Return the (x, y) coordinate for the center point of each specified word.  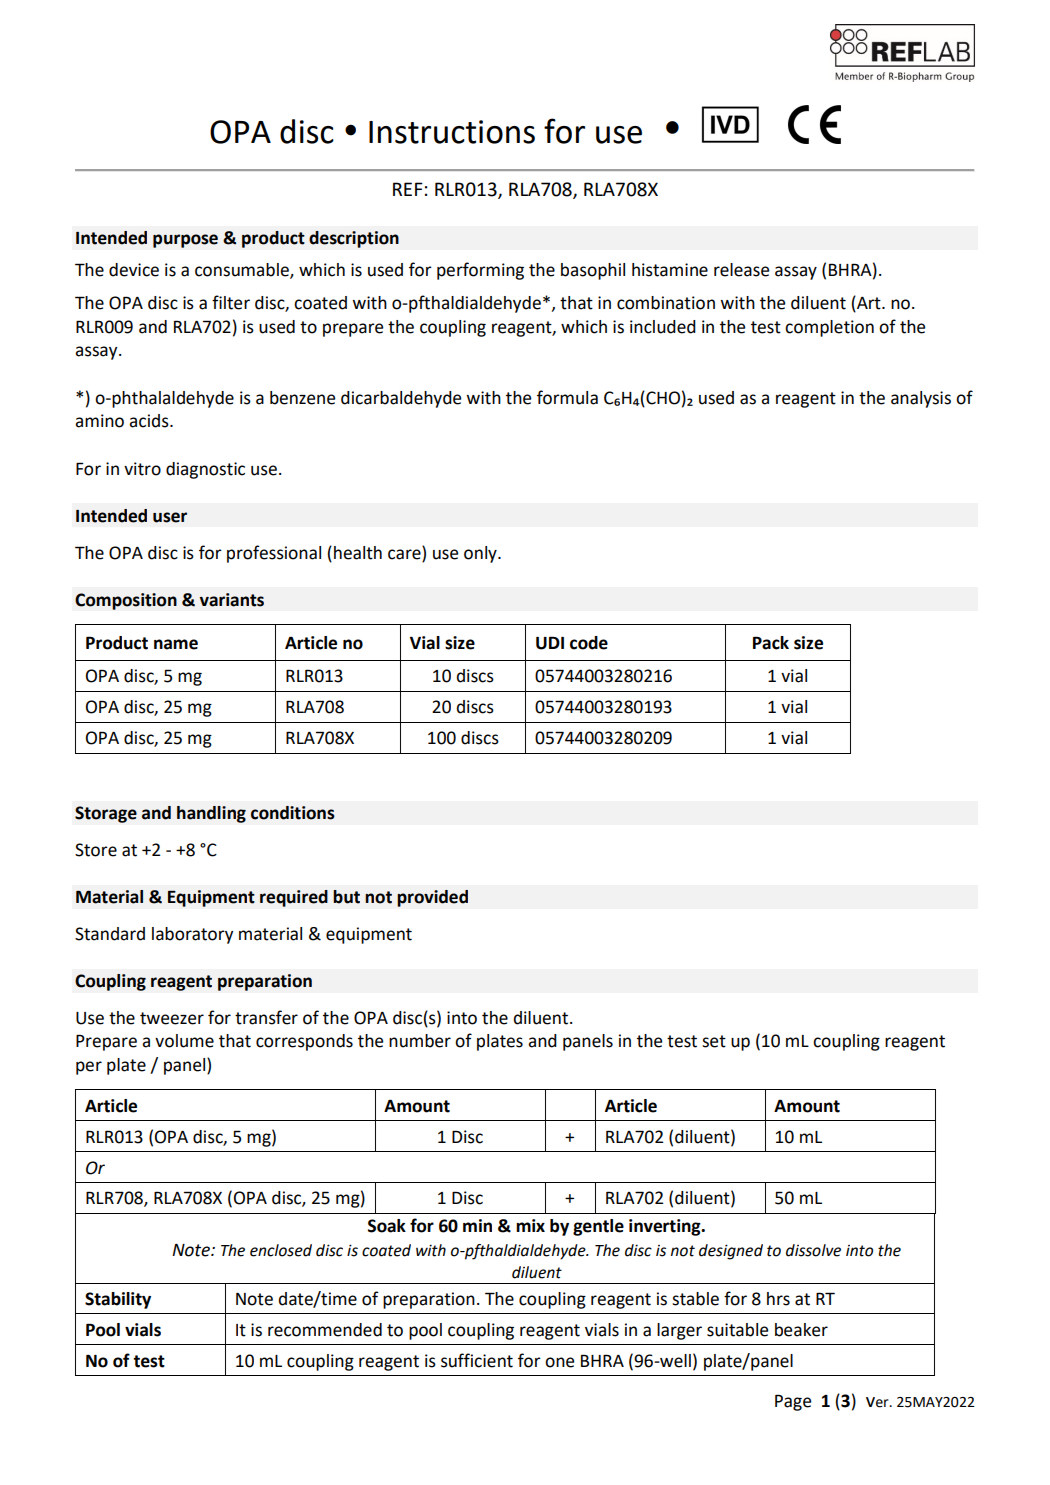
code (589, 643)
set (714, 1041)
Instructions (452, 132)
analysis (921, 399)
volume (184, 1041)
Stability (118, 1300)
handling (211, 814)
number (420, 1041)
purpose (185, 241)
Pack (771, 643)
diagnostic (205, 470)
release (741, 270)
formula (567, 397)
